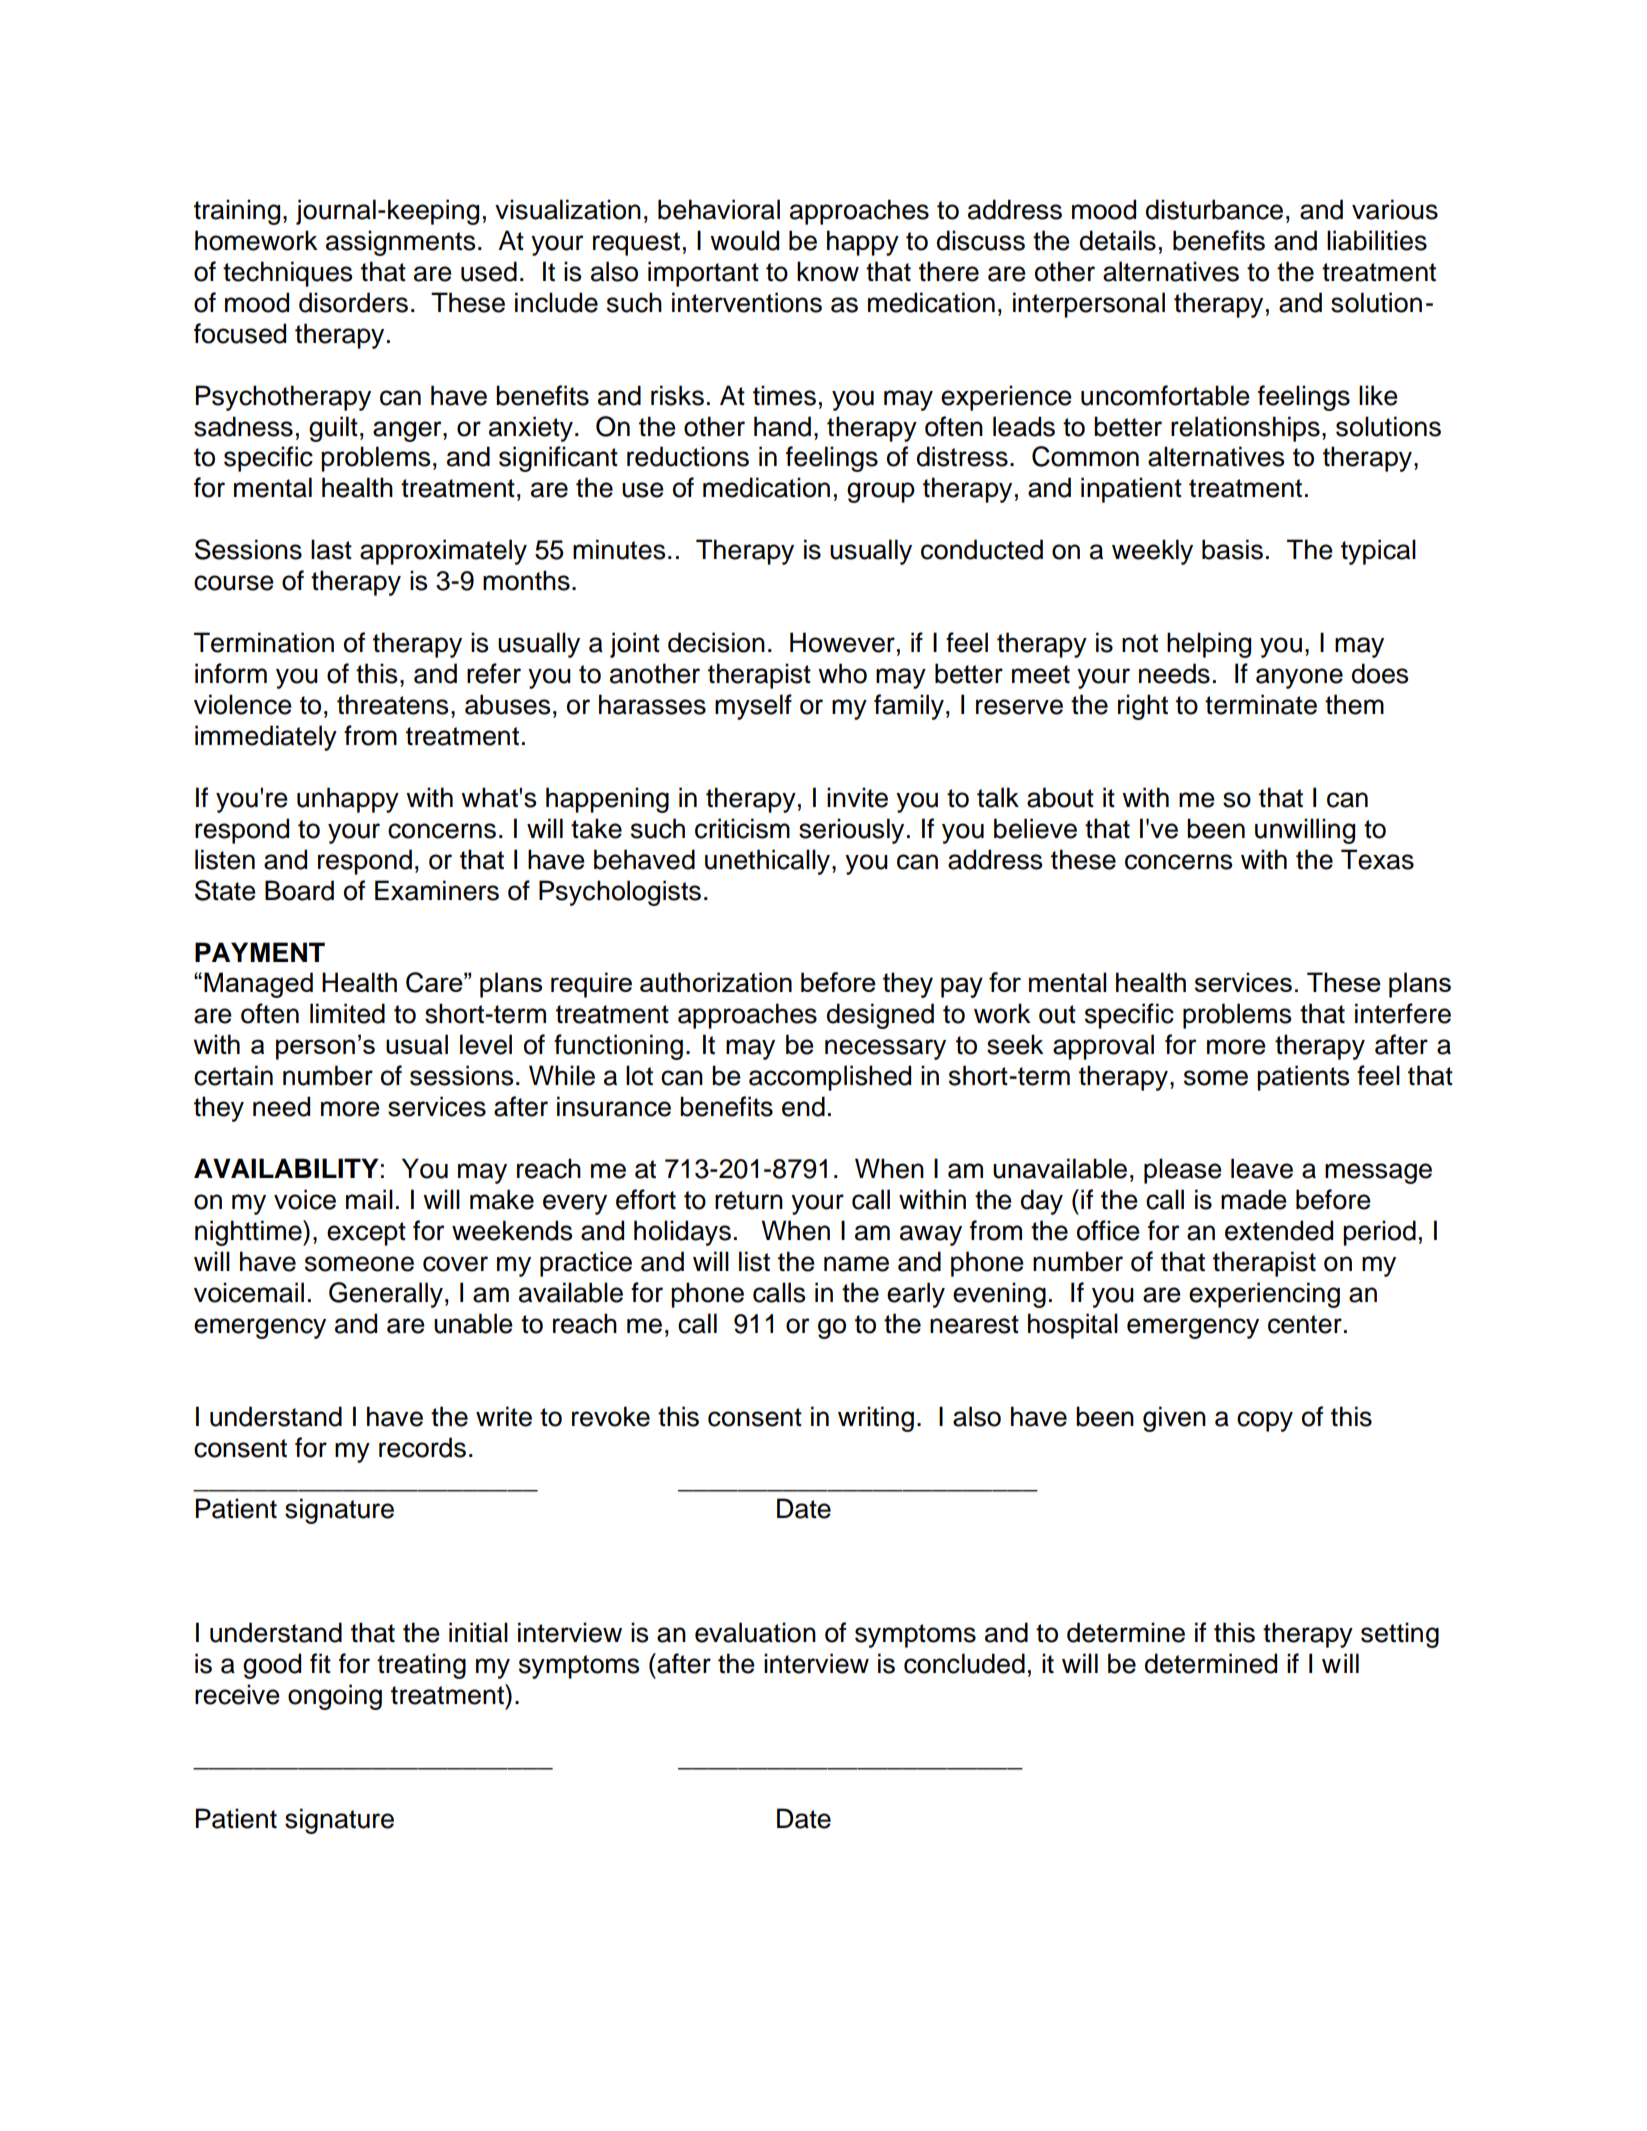  Describe the element at coordinates (828, 271) in the screenshot. I see `know` at that location.
